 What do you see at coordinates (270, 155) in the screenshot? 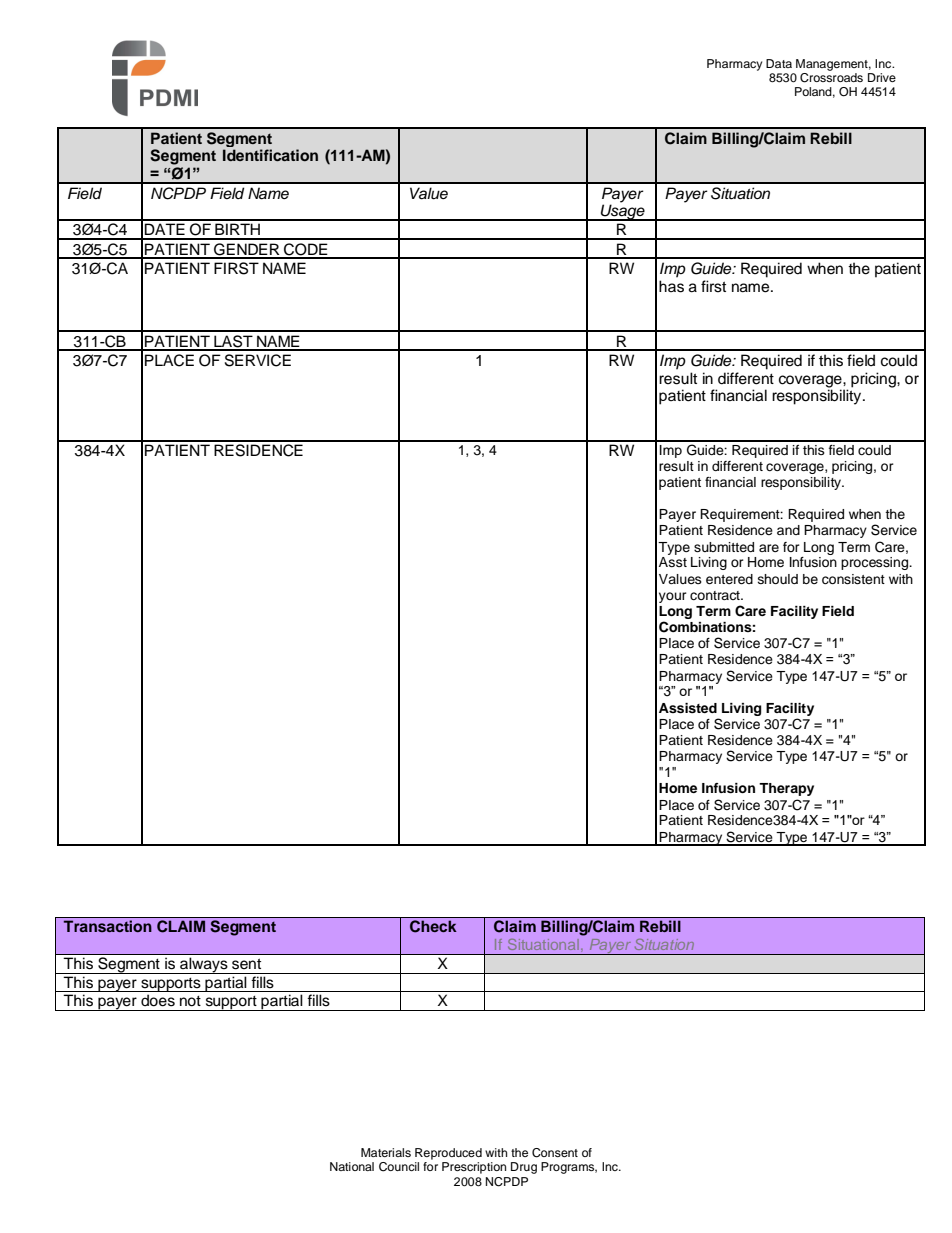
I see `Identification` at bounding box center [270, 155].
